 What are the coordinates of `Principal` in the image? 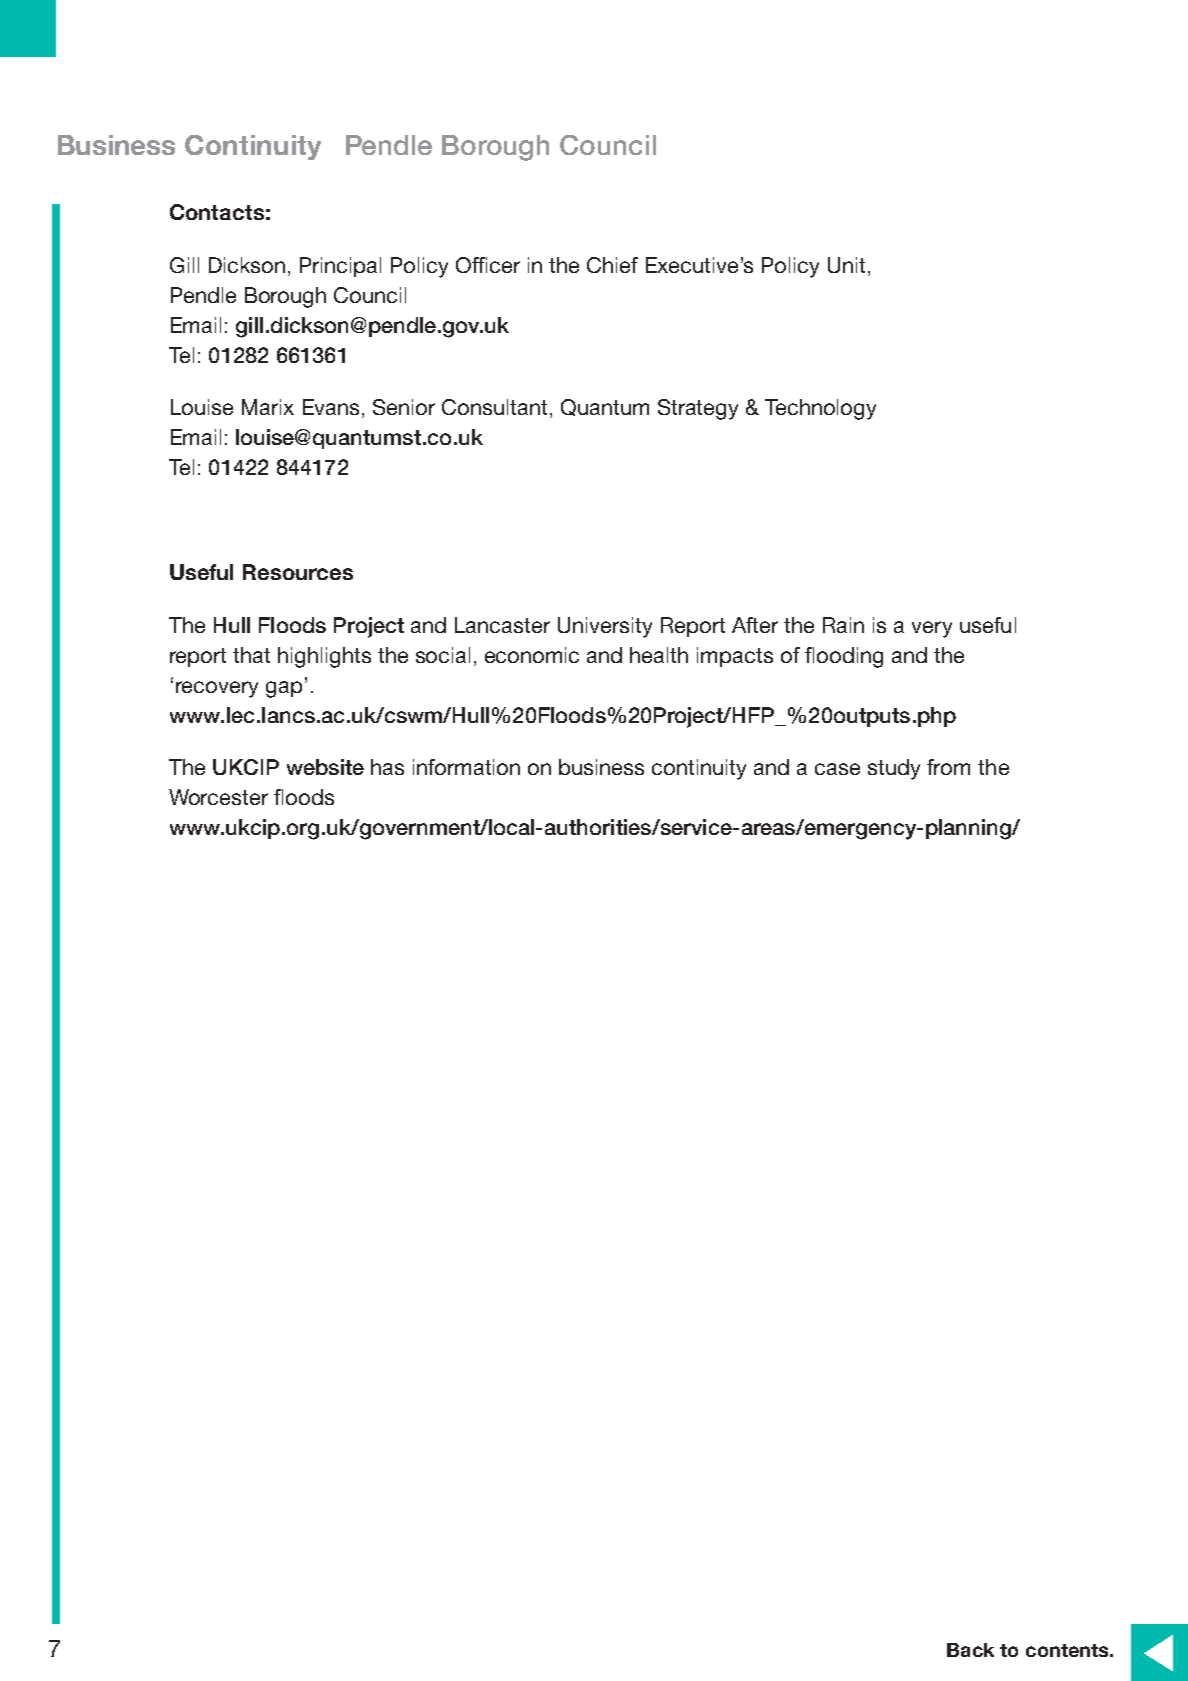 It's located at (340, 267).
